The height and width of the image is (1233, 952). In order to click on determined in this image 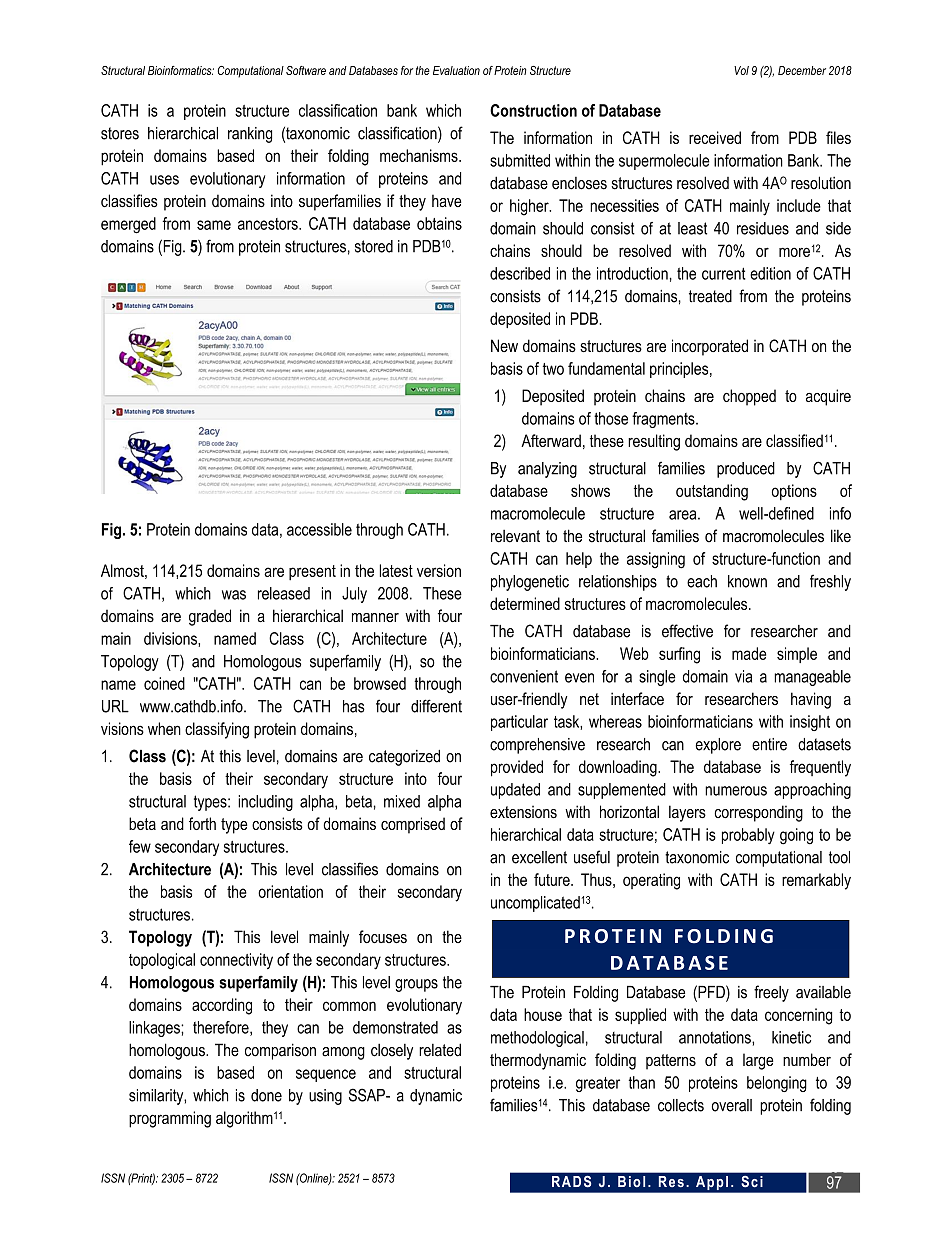, I will do `click(525, 603)`.
